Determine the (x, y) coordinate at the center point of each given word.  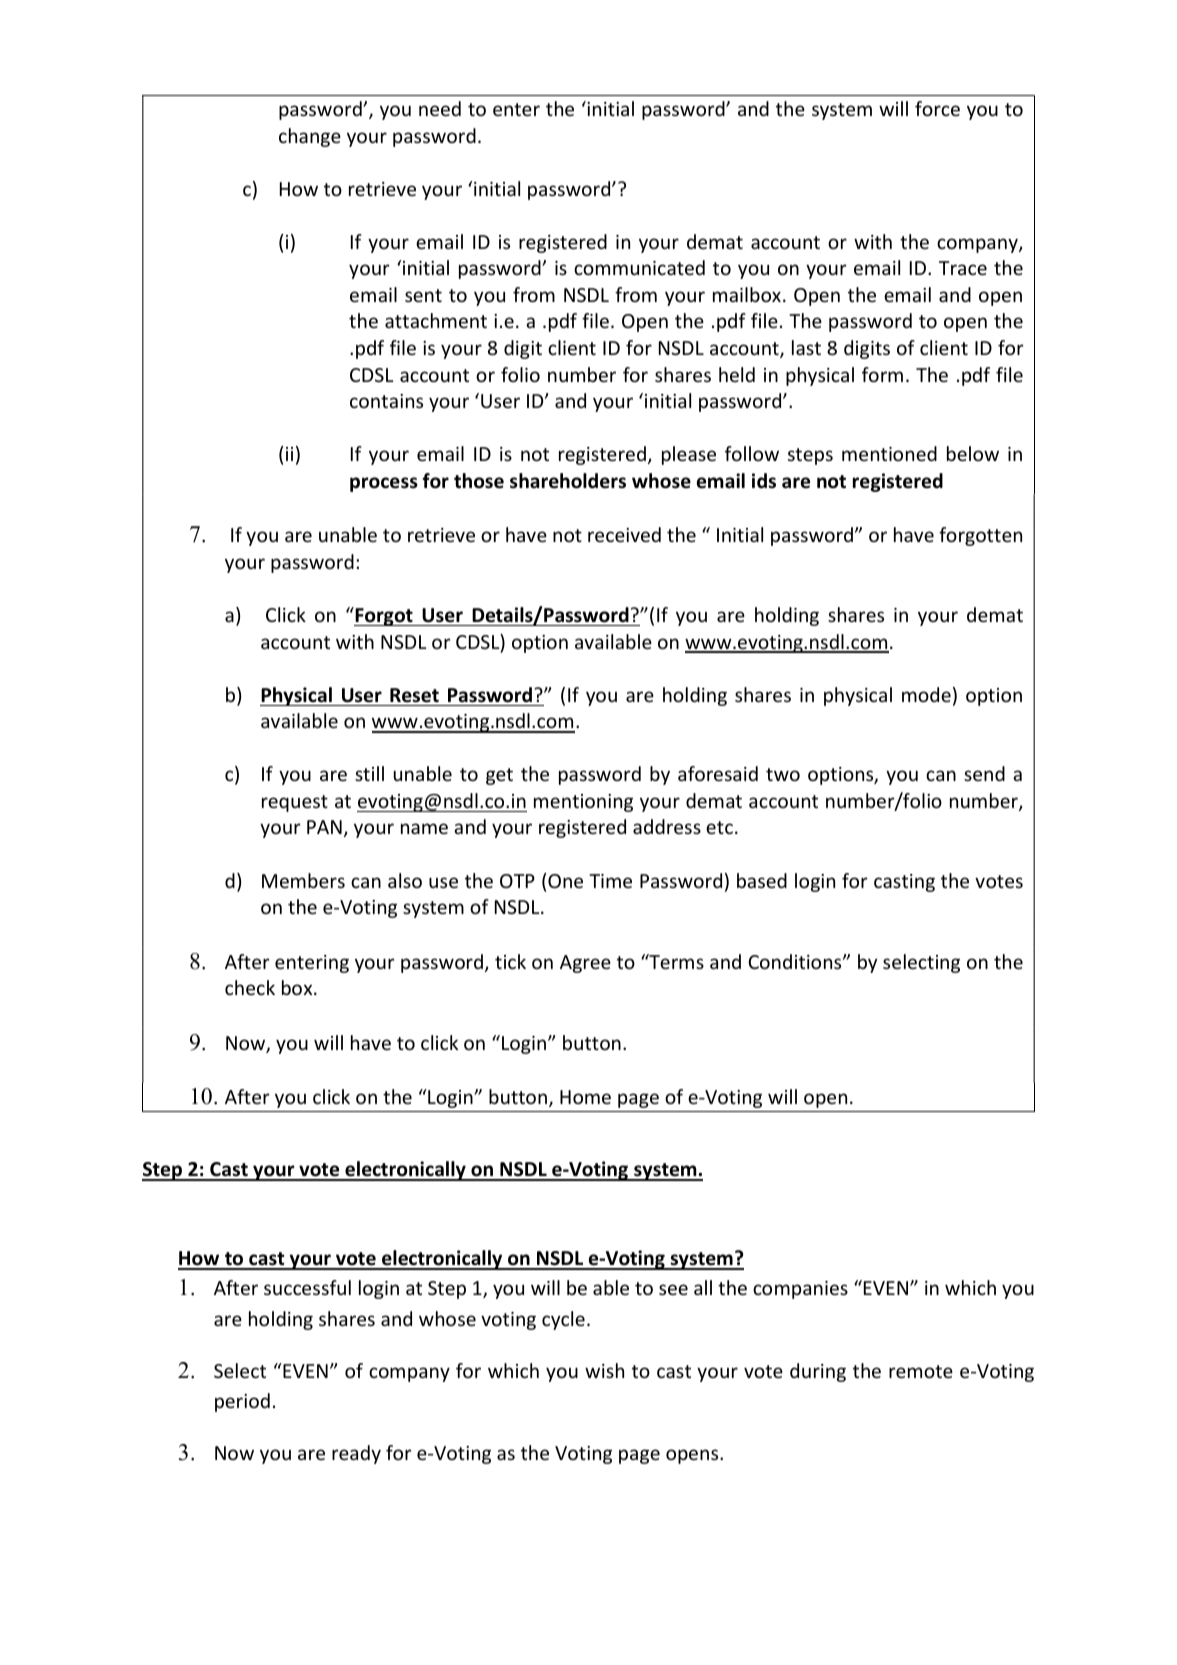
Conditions (796, 961)
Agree (585, 964)
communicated (639, 267)
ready (356, 1454)
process (384, 484)
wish (604, 1370)
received (624, 534)
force (937, 108)
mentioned (889, 453)
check (250, 987)
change (310, 137)
